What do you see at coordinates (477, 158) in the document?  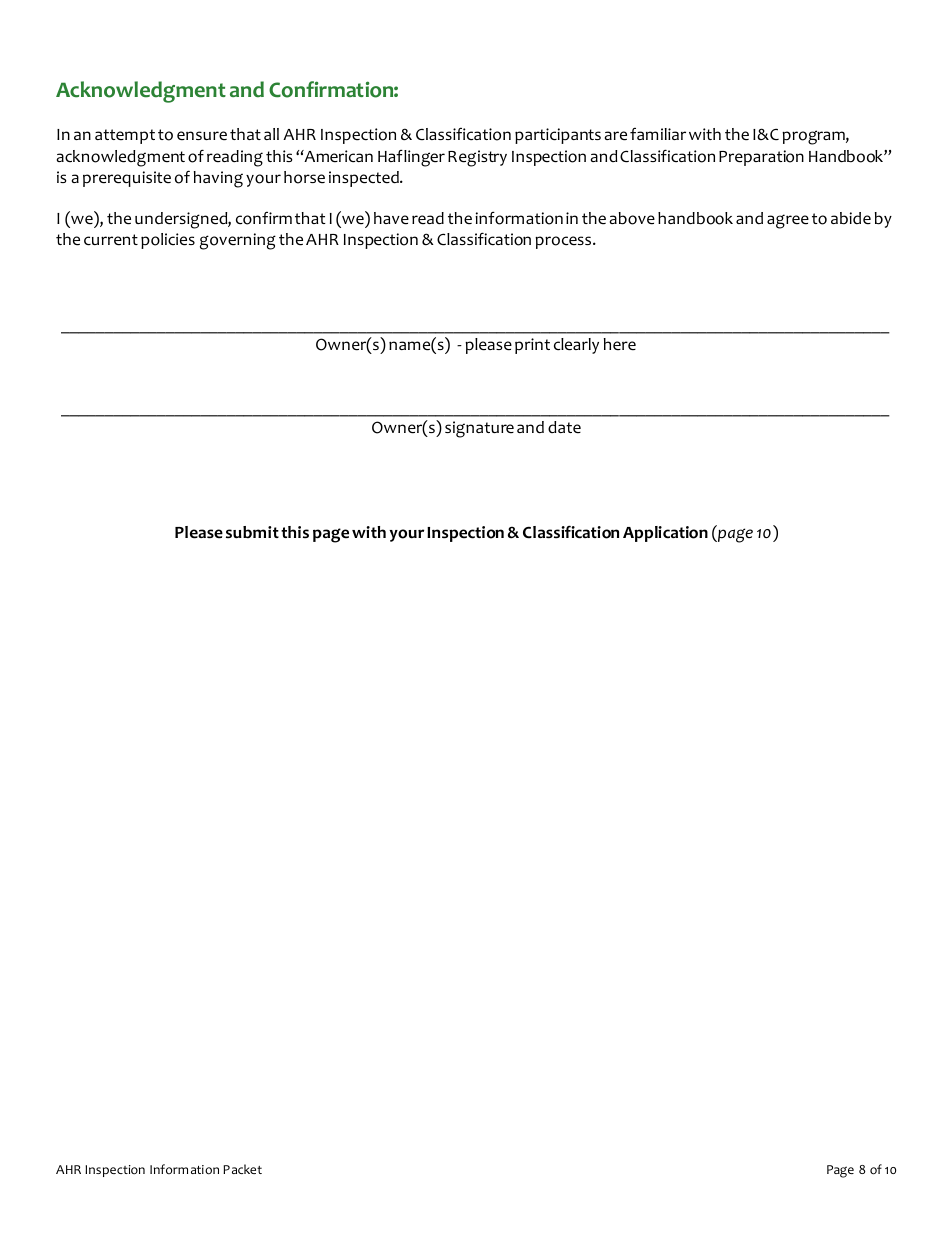 I see `Registry` at bounding box center [477, 158].
